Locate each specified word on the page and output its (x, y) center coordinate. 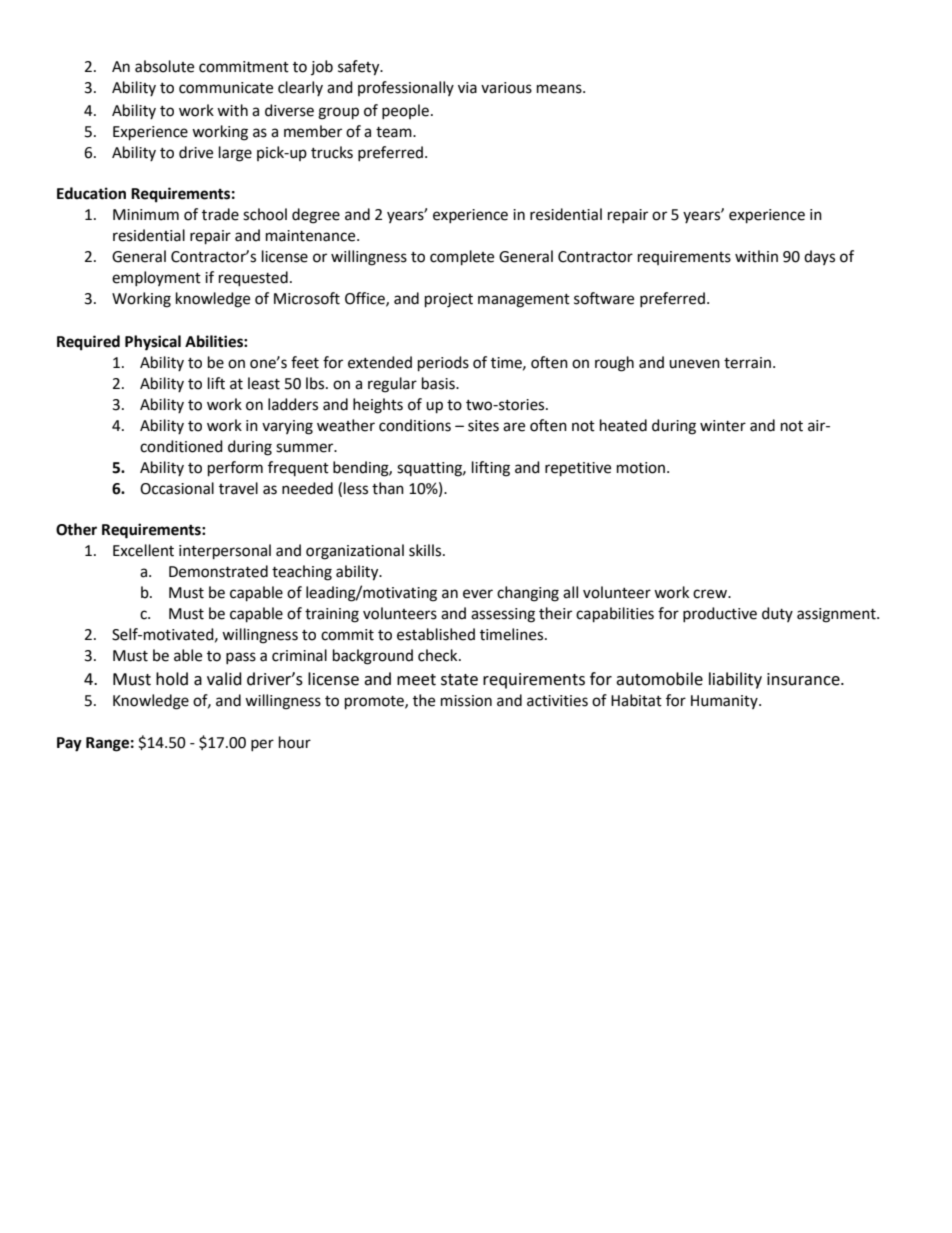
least (264, 383)
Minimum (146, 215)
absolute (164, 66)
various (506, 88)
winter (723, 426)
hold (172, 679)
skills (426, 550)
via (467, 88)
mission (466, 701)
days (819, 257)
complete (462, 258)
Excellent (143, 550)
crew (711, 594)
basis (439, 383)
